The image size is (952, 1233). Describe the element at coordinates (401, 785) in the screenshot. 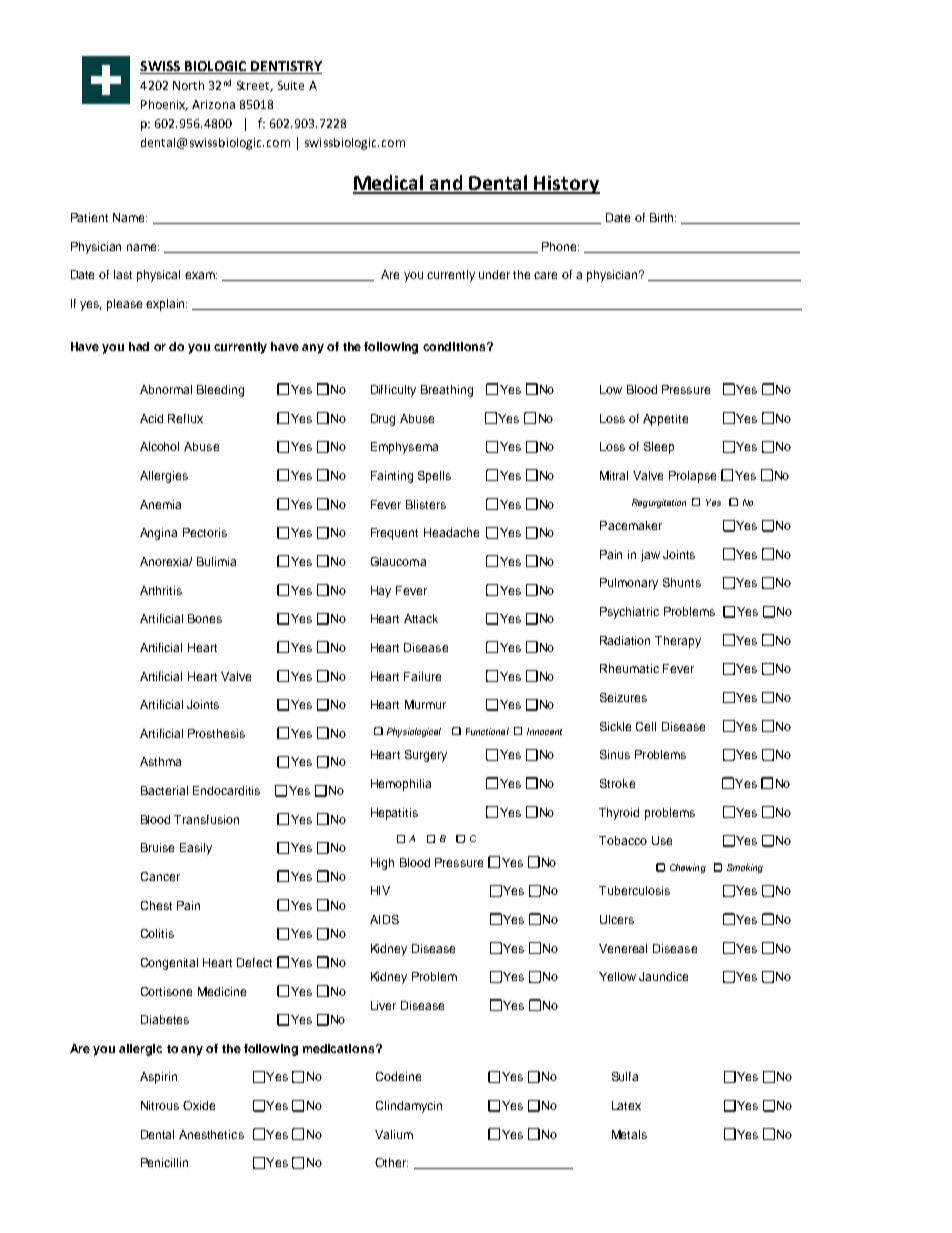

I see `Hemophilia` at that location.
